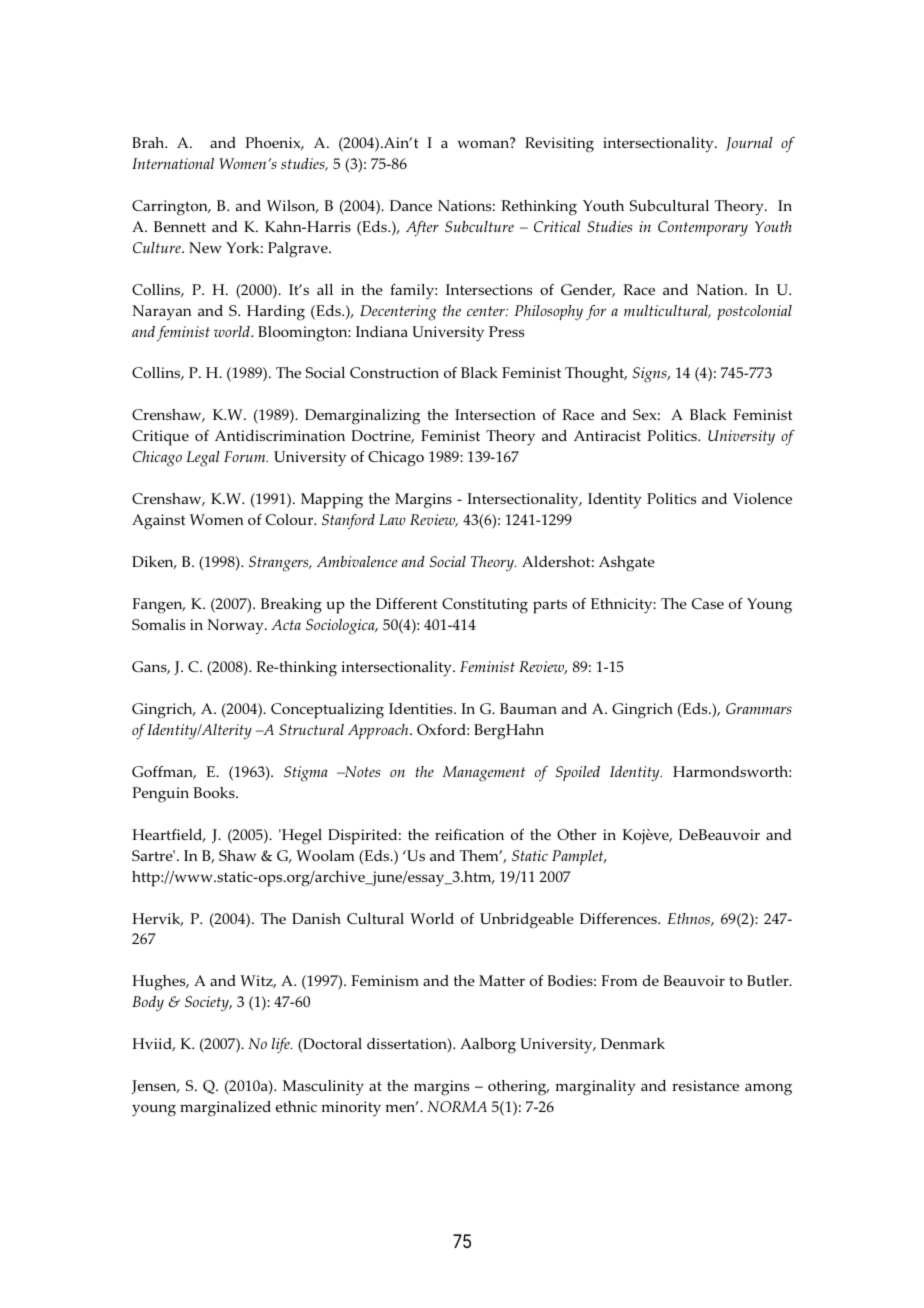 The image size is (924, 1308). What do you see at coordinates (708, 603) in the screenshot?
I see `Case` at bounding box center [708, 603].
